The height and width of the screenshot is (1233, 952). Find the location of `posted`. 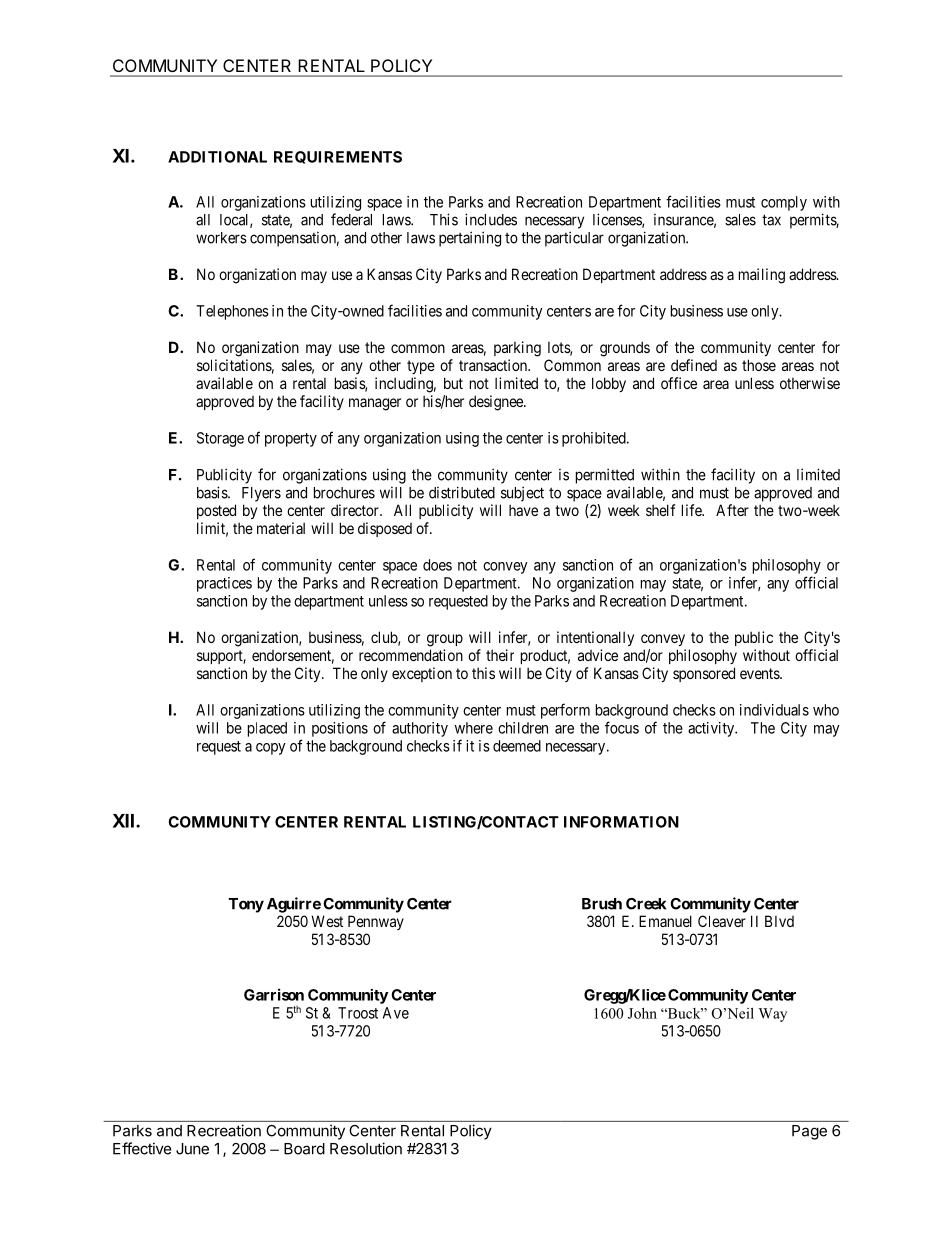

posted is located at coordinates (216, 511).
